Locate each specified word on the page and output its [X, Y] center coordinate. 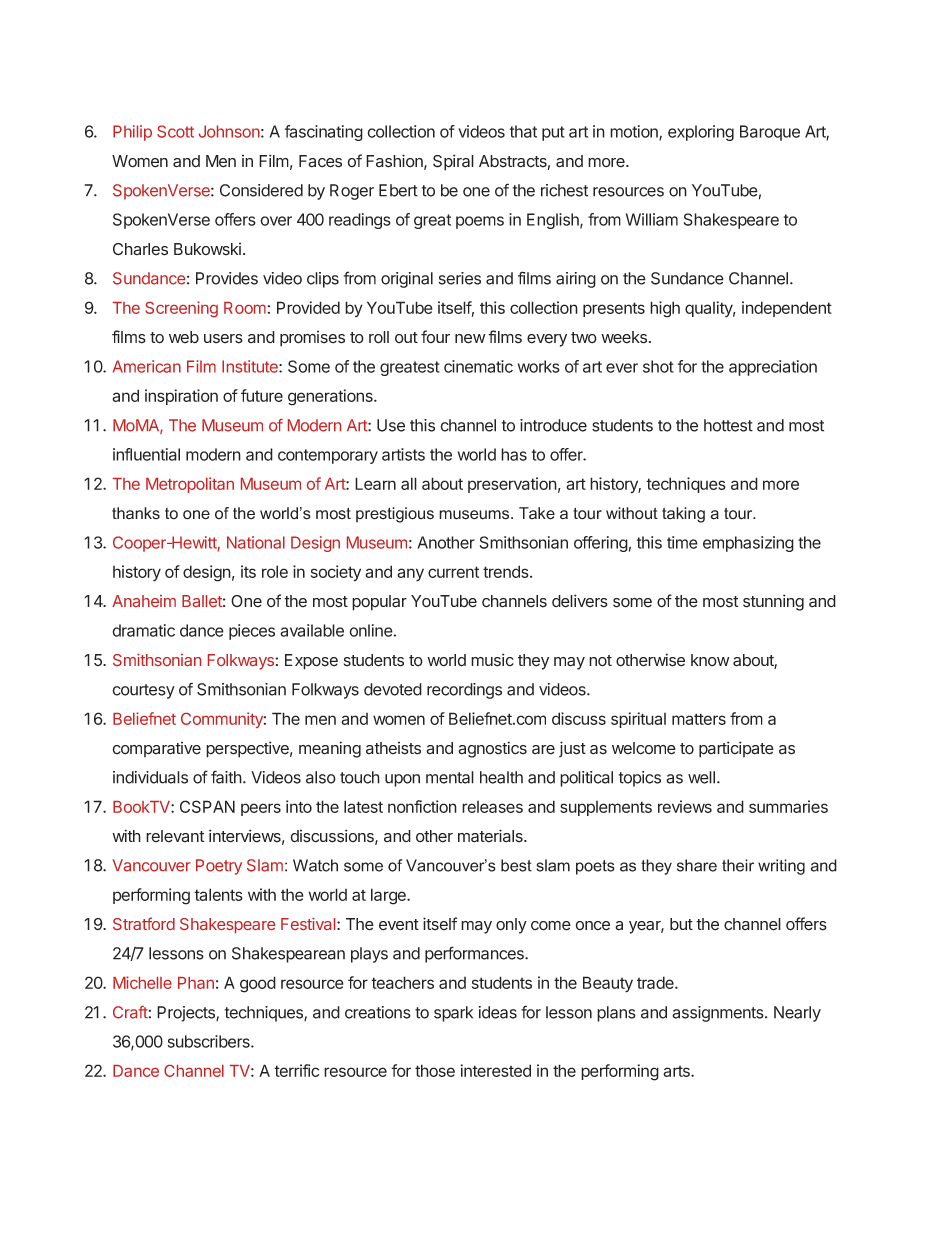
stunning [773, 602]
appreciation [773, 368]
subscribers [209, 1041]
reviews [685, 806]
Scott [175, 131]
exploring [701, 133]
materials [491, 836]
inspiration [181, 397]
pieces [252, 632]
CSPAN [207, 806]
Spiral [453, 162]
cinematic [478, 366]
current [453, 572]
